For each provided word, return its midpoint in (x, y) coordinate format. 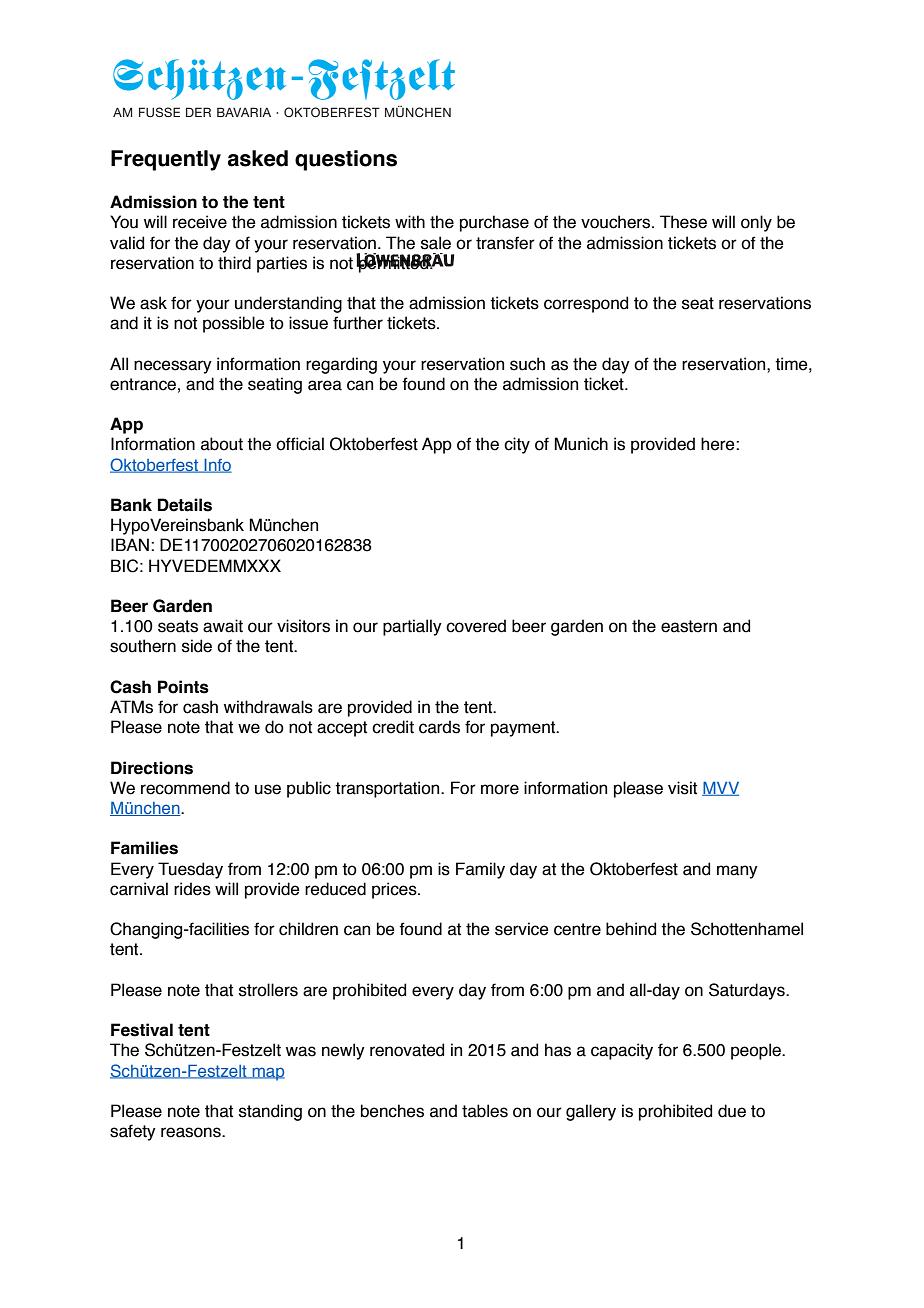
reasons (192, 1132)
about (222, 444)
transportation (388, 789)
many (737, 872)
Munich (581, 444)
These (683, 222)
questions (346, 160)
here (719, 444)
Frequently (166, 160)
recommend (185, 788)
